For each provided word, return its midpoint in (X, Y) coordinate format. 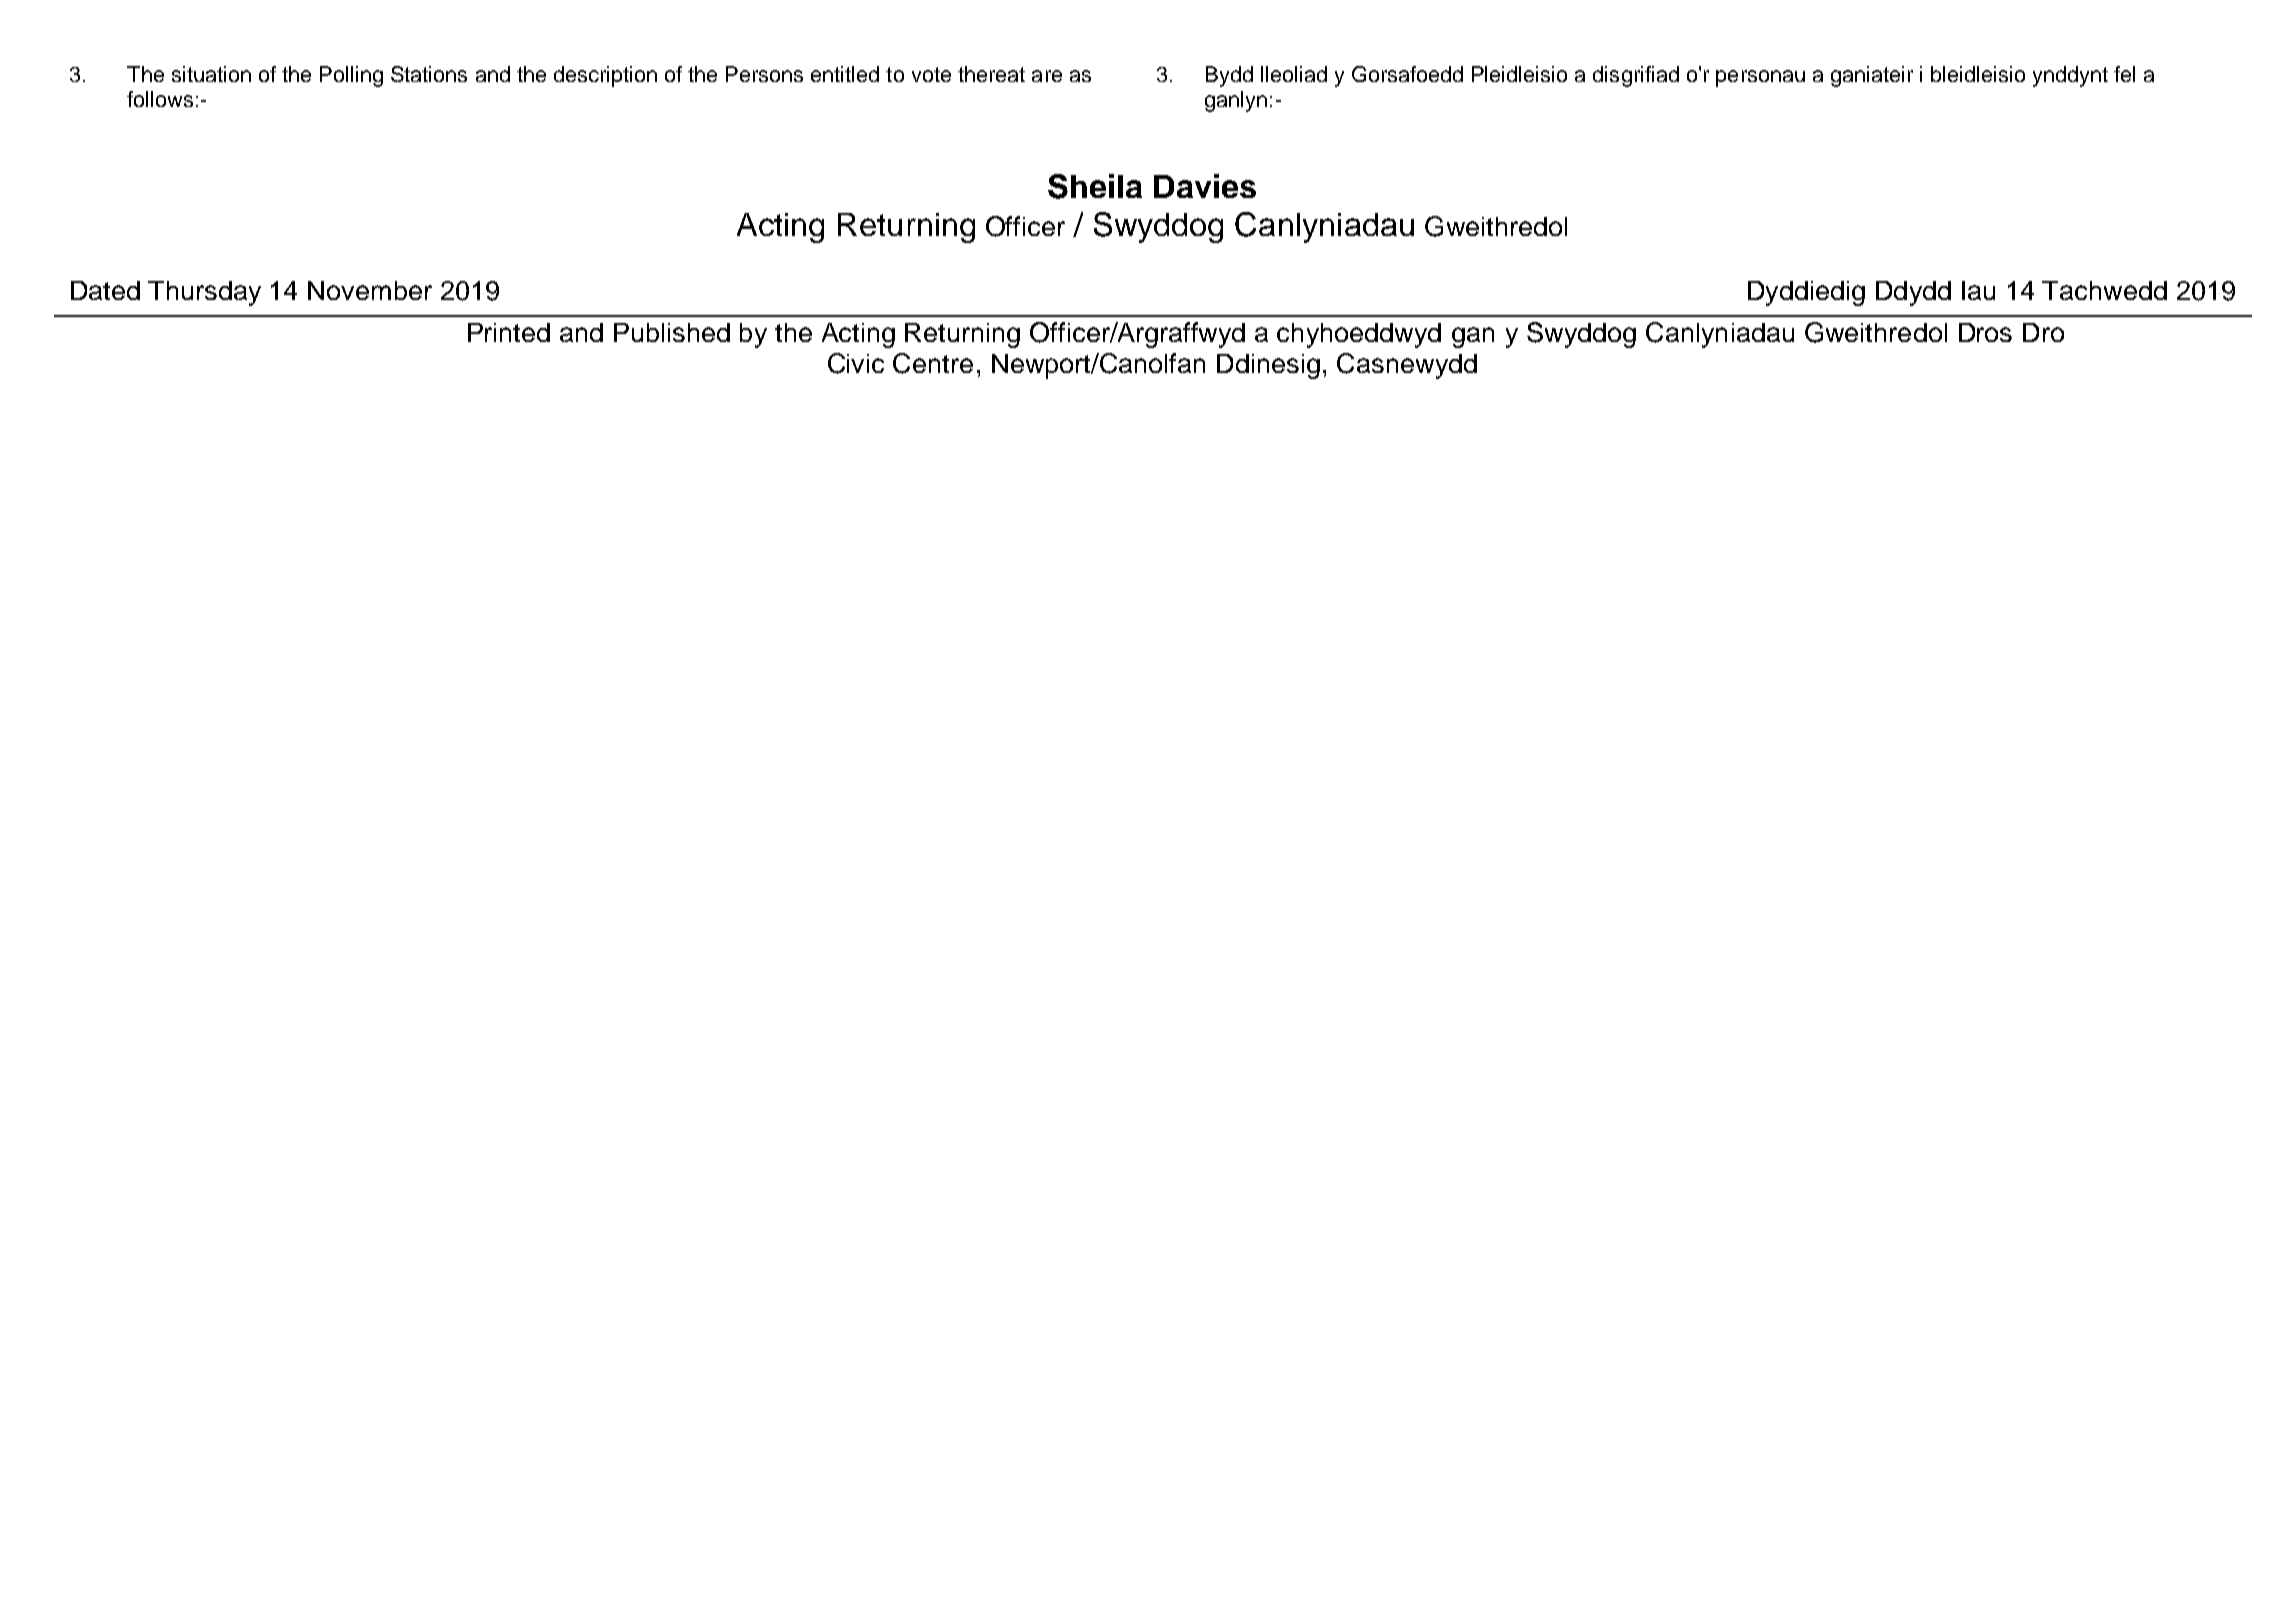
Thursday (204, 293)
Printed (509, 332)
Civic (856, 363)
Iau (1978, 290)
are (1047, 76)
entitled (845, 74)
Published (672, 332)
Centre (933, 363)
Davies (1205, 186)
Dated (105, 290)
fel (2124, 74)
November (370, 290)
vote (931, 74)
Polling (351, 76)
